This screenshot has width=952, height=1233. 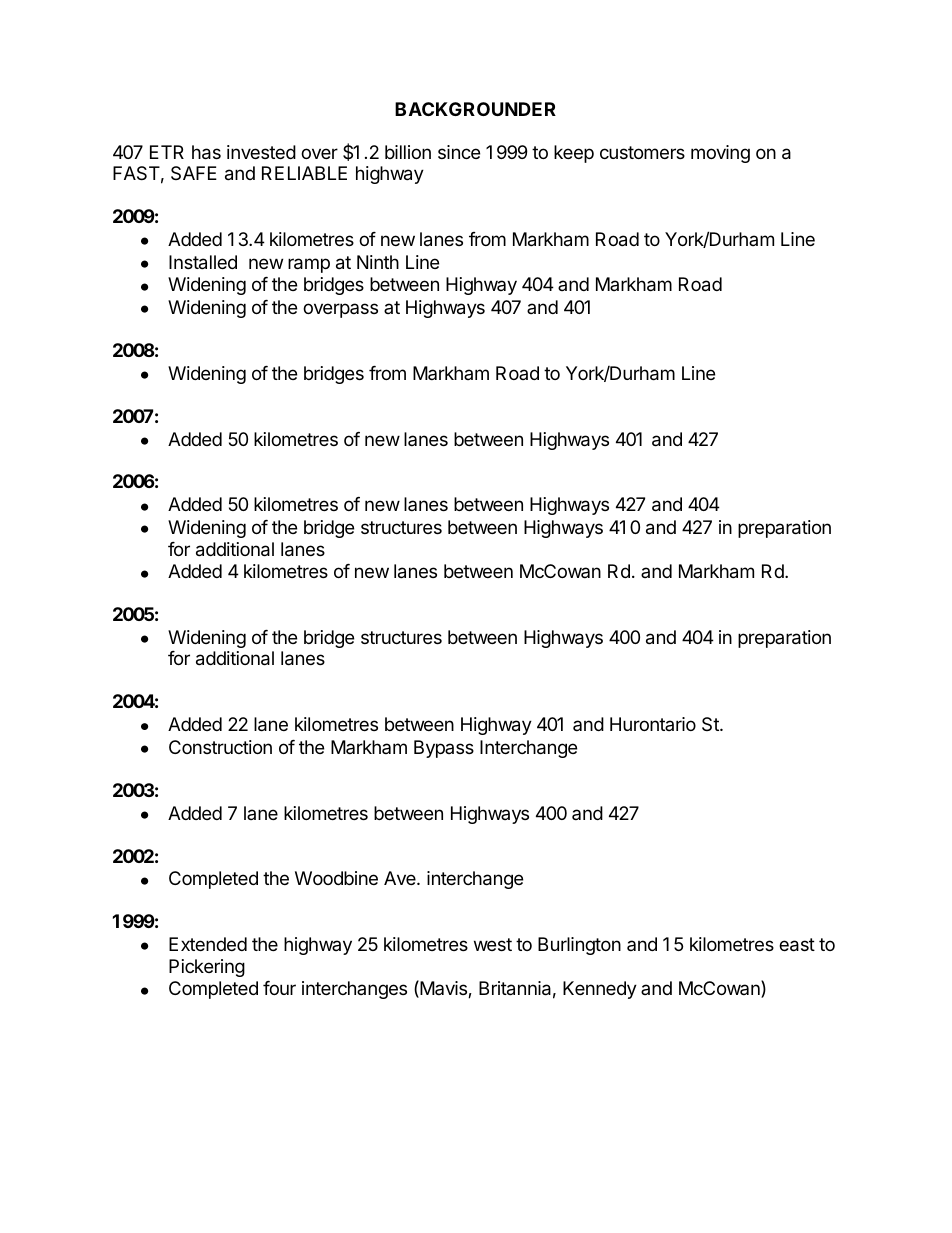 I want to click on Ave, so click(x=401, y=878).
